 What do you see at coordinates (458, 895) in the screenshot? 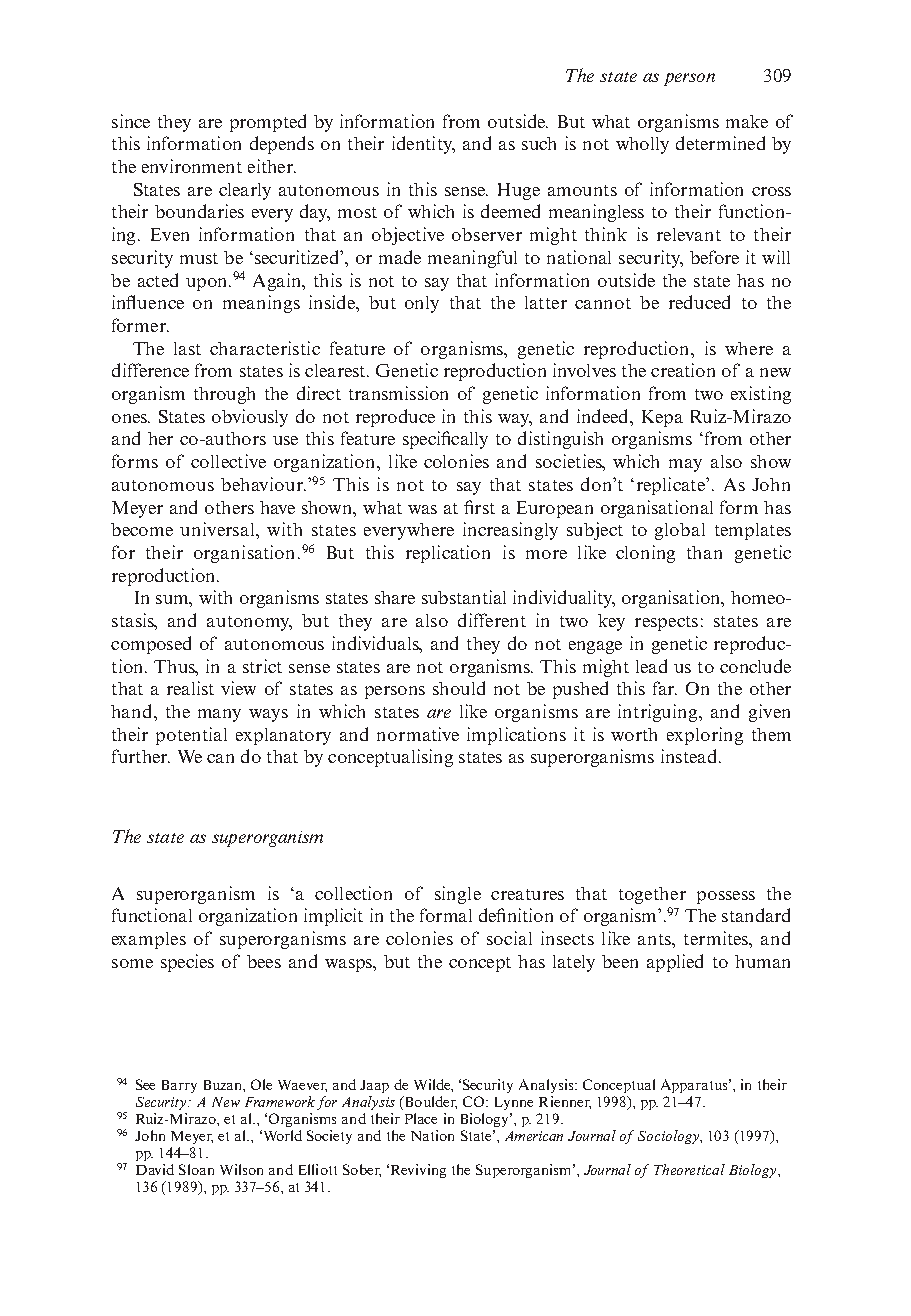
I see `single` at bounding box center [458, 895].
